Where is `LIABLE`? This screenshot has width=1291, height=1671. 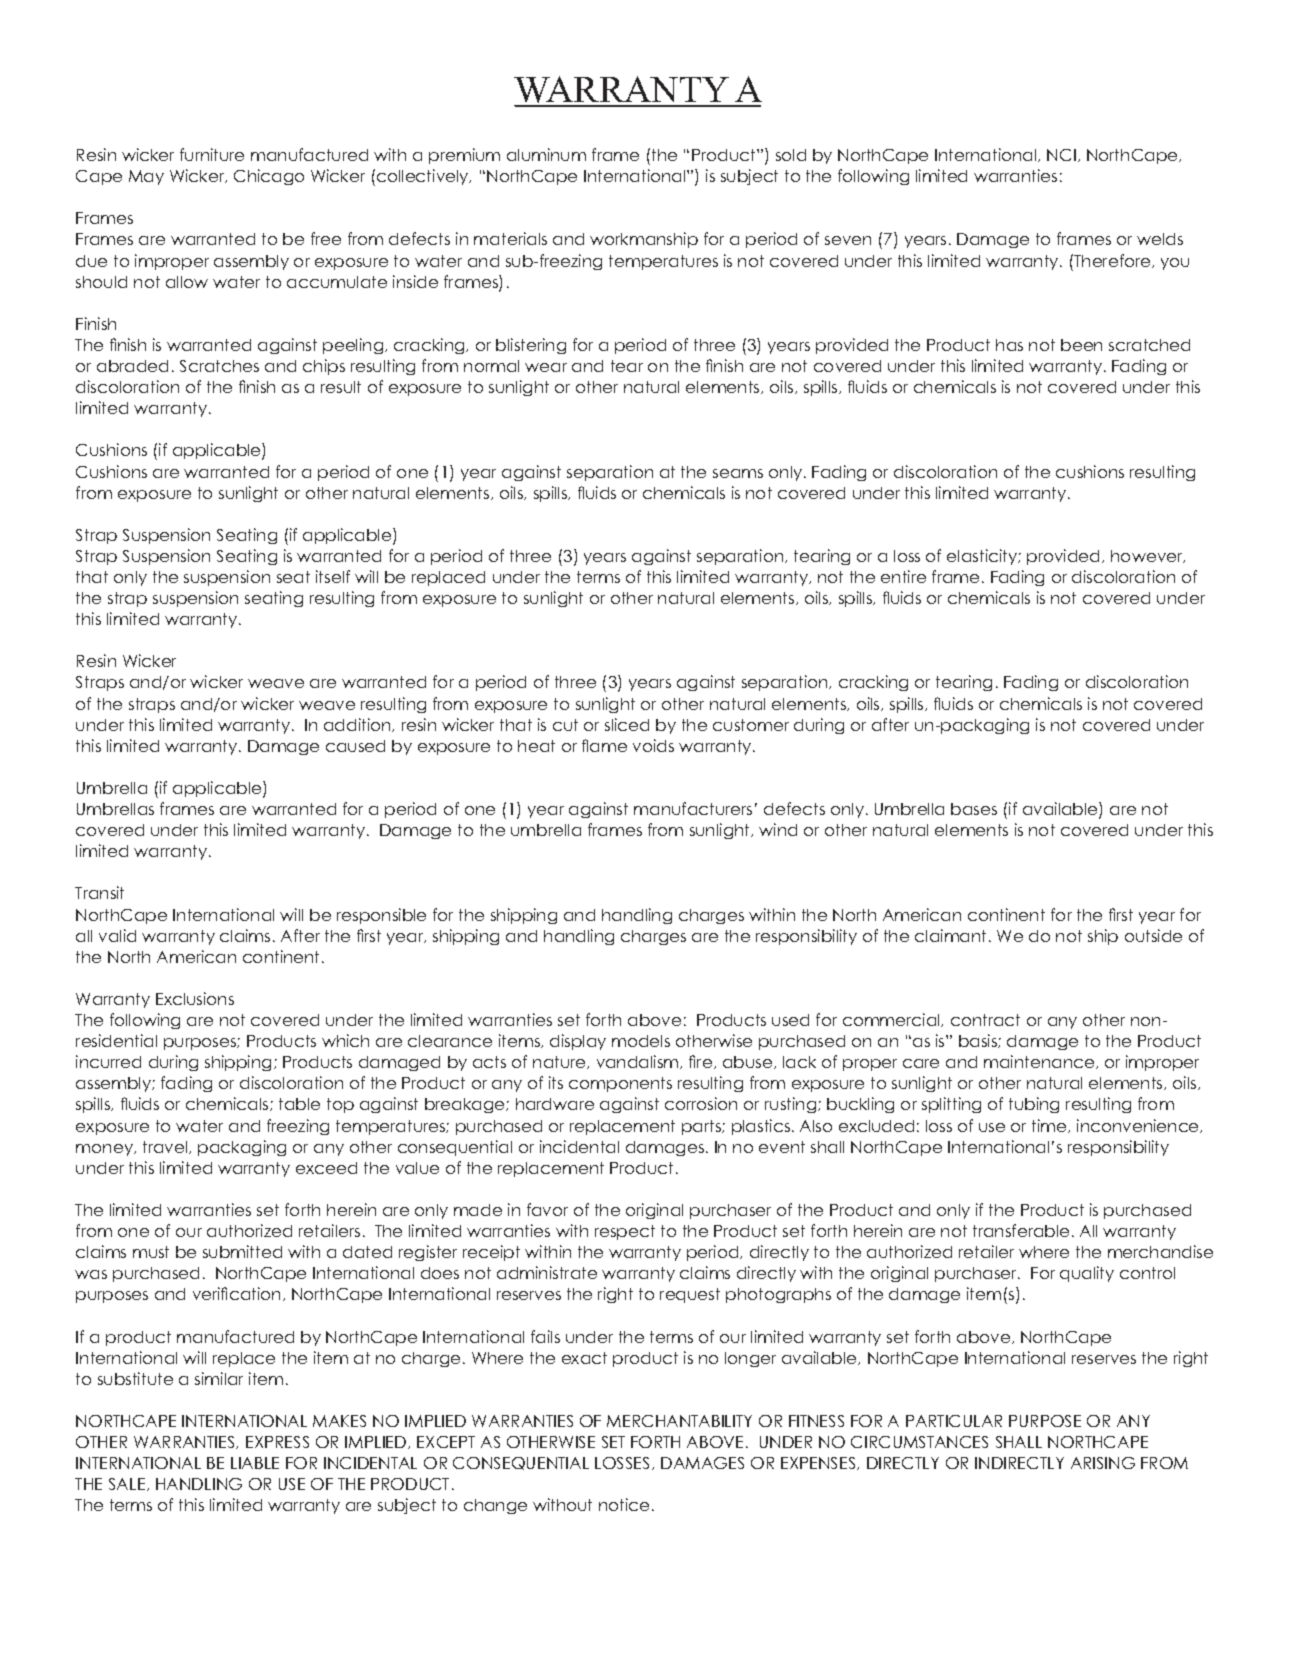 LIABLE is located at coordinates (255, 1463).
